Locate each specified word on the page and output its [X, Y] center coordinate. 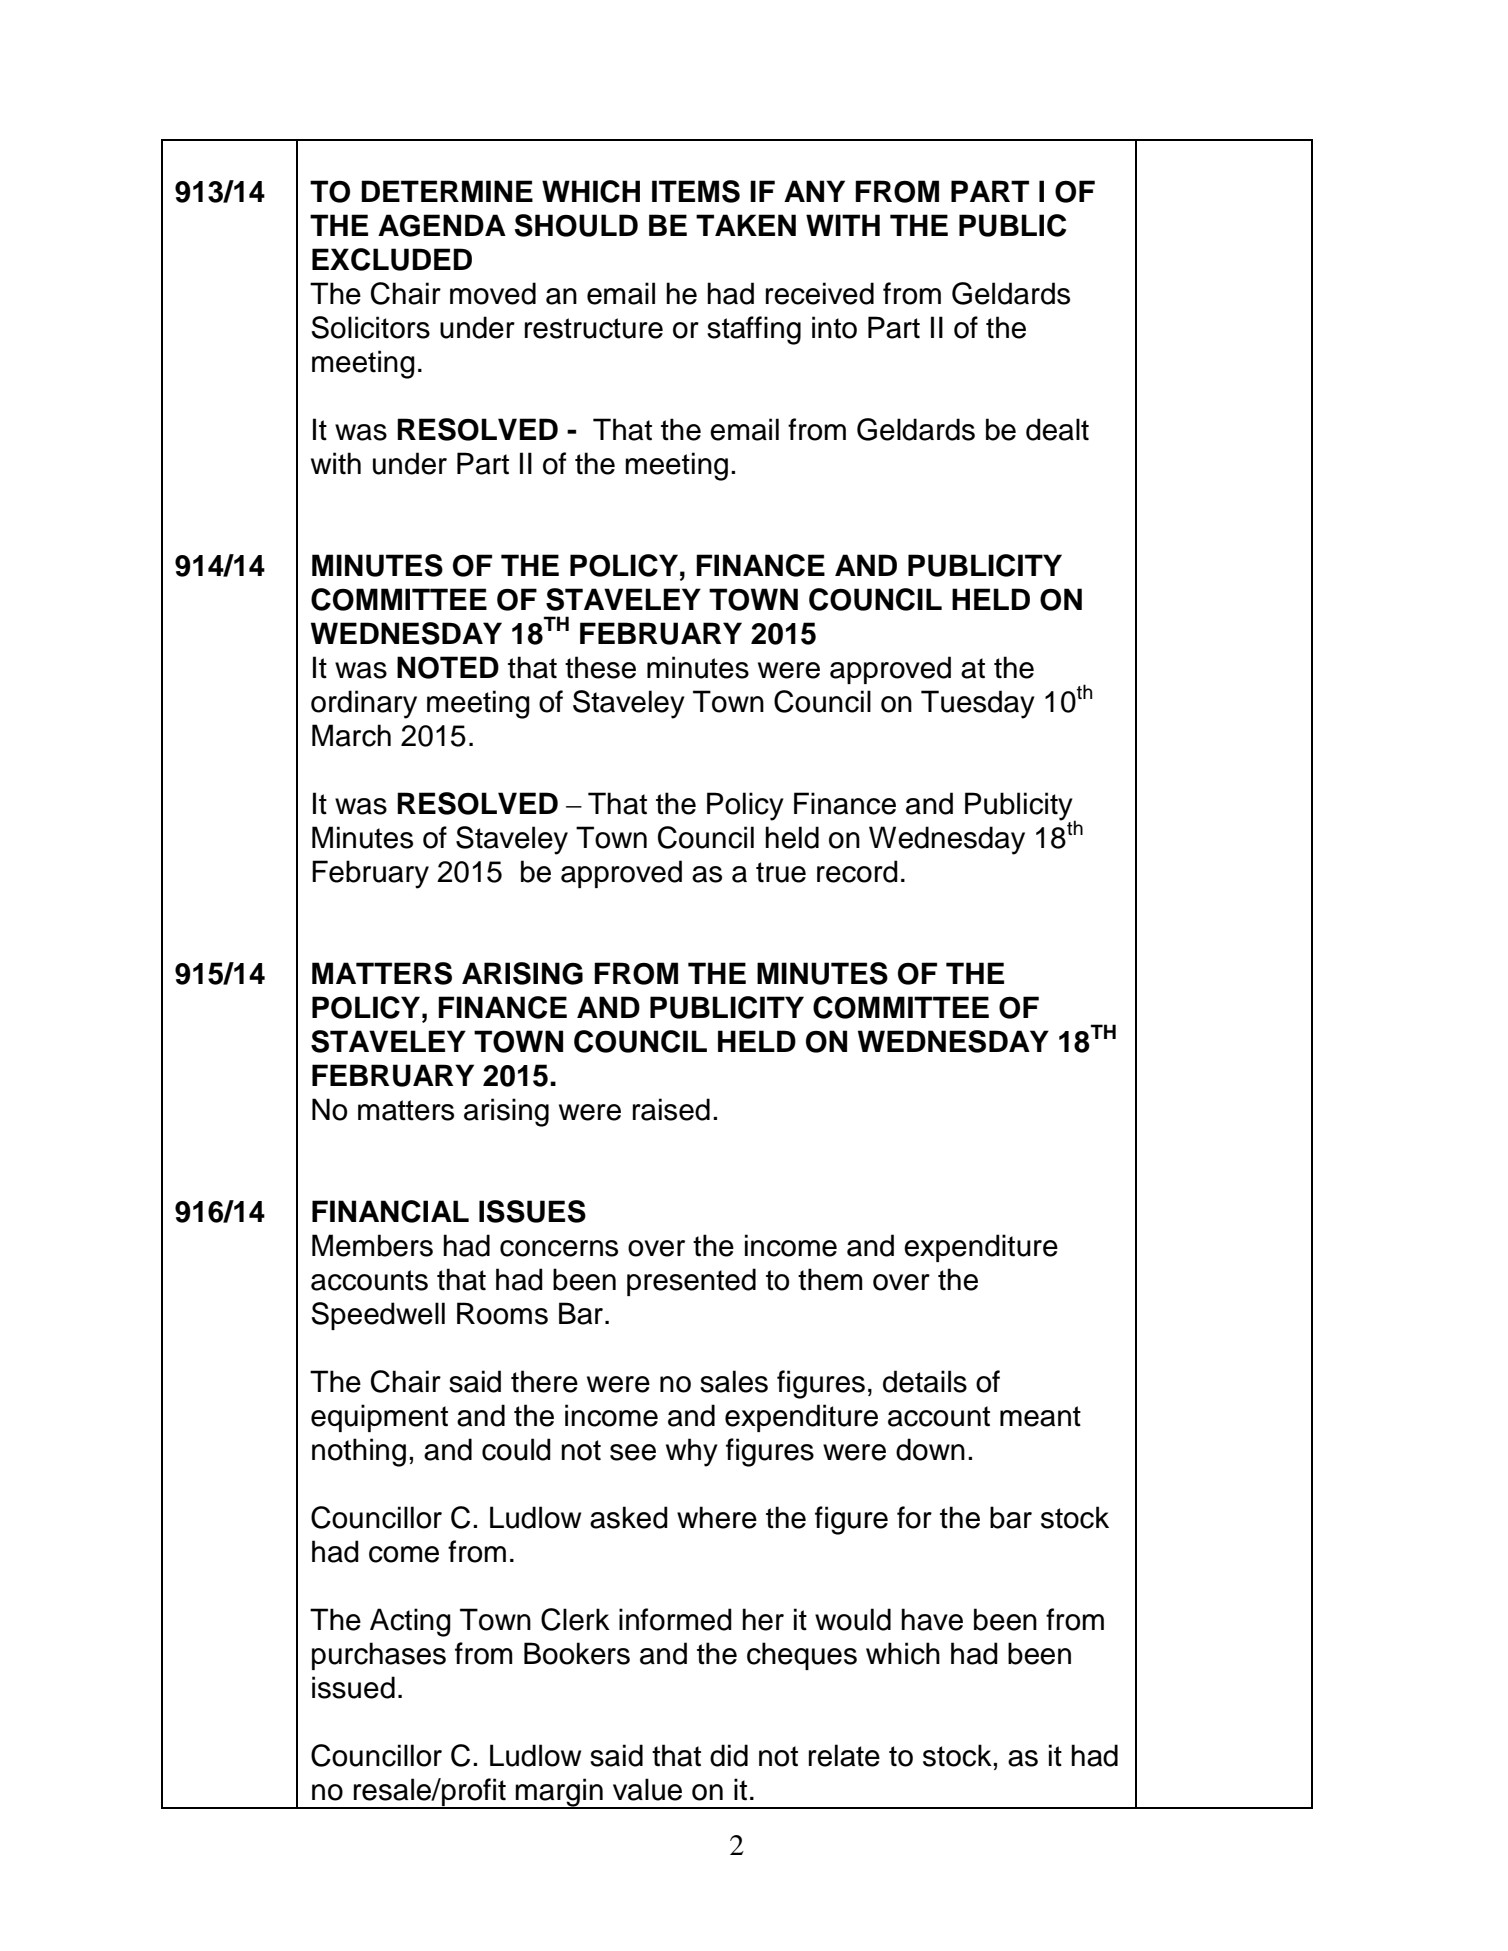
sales [734, 1381]
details [925, 1381]
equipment [379, 1418]
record [857, 871]
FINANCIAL [390, 1211]
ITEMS [696, 191]
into [834, 327]
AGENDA [442, 225]
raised [671, 1109]
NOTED [448, 667]
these [600, 667]
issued [353, 1687]
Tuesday [978, 704]
